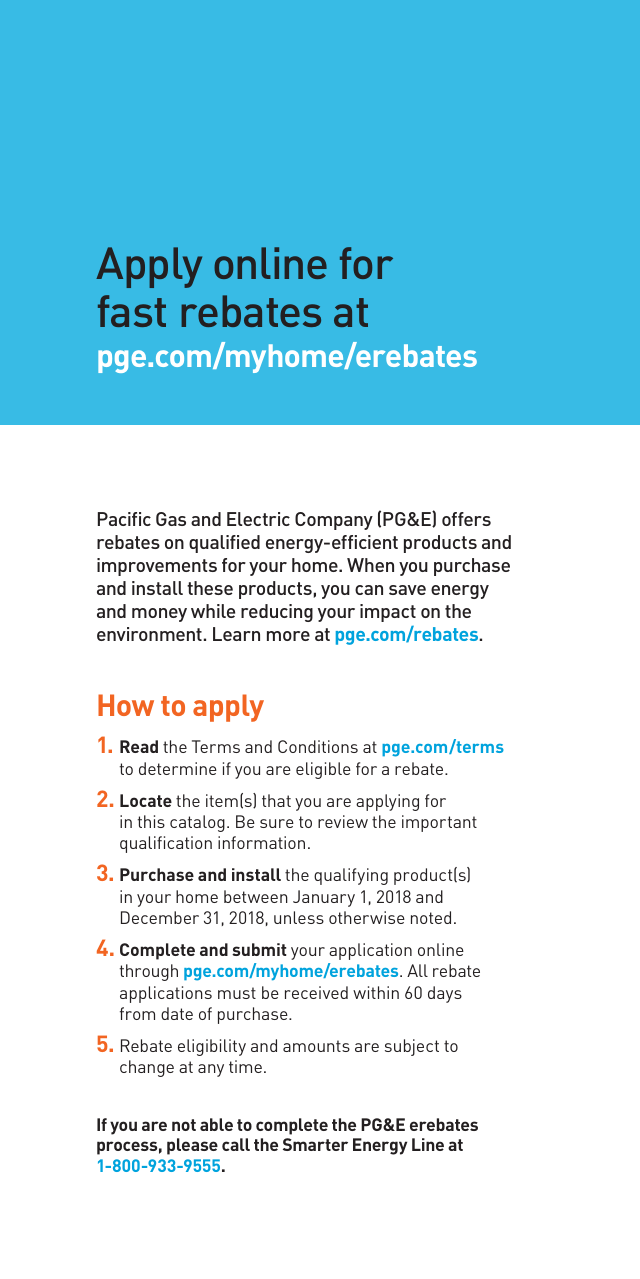  I want to click on please, so click(192, 1146).
